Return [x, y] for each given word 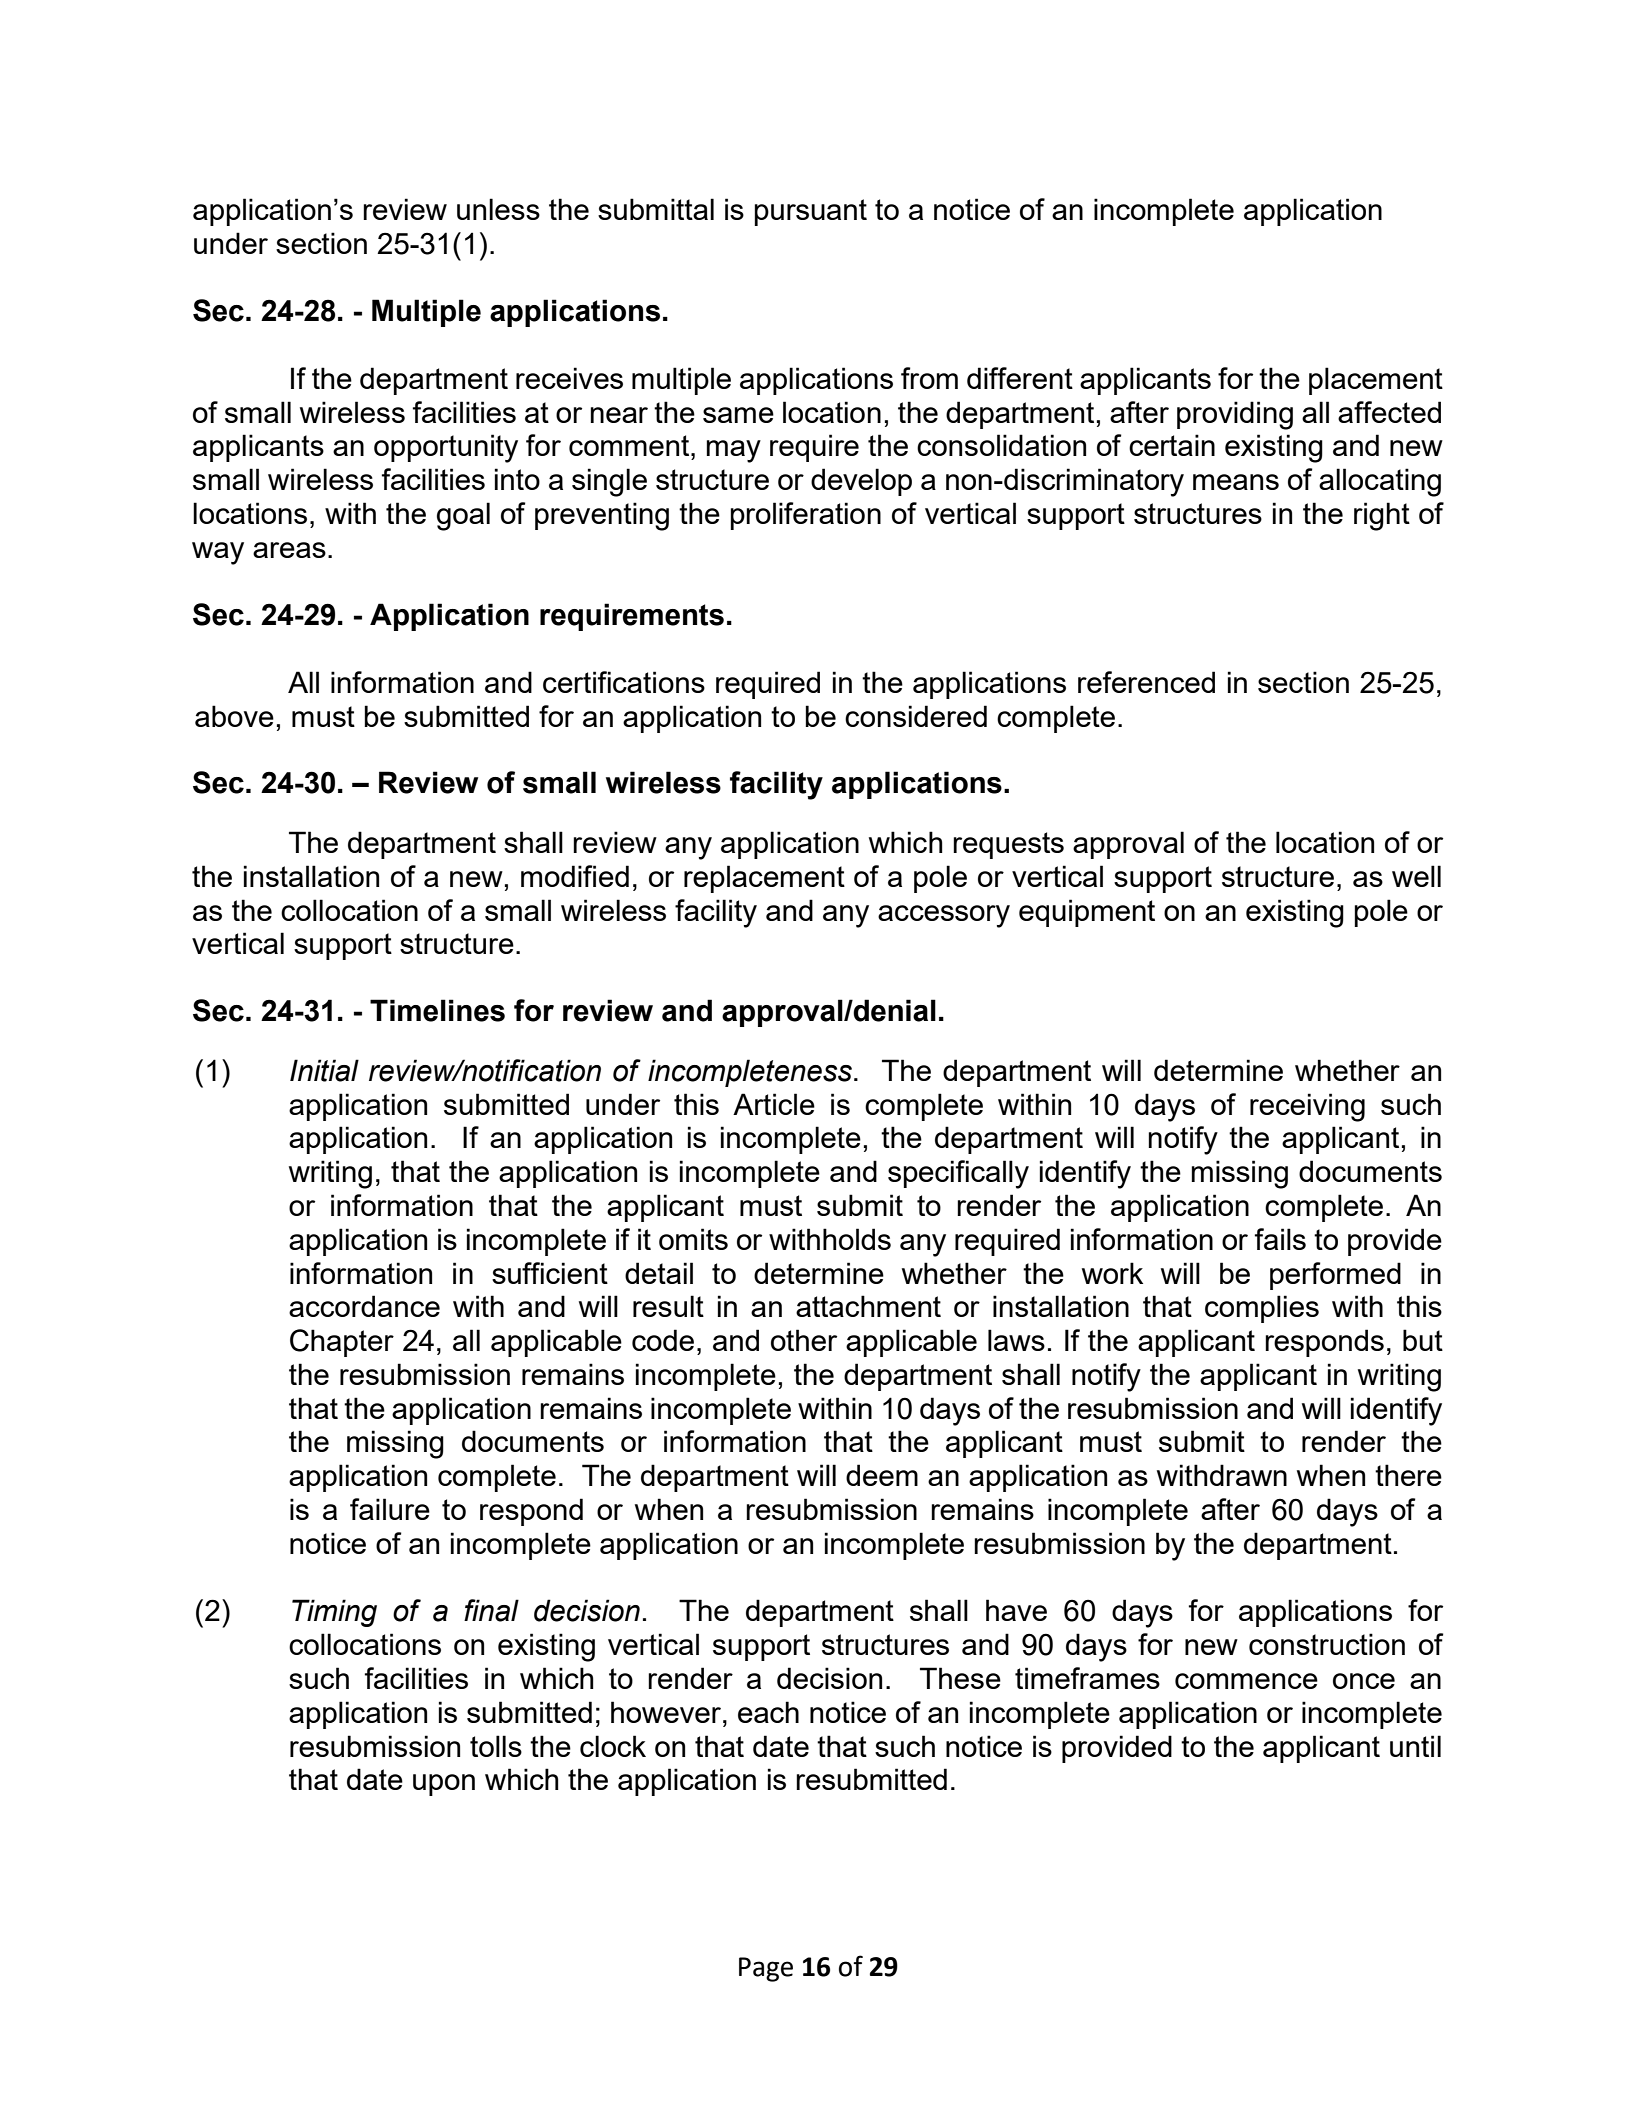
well [1416, 876]
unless [498, 209]
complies [1262, 1309]
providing [1235, 415]
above [234, 716]
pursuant [811, 212]
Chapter [342, 1343]
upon [444, 1785]
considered [916, 716]
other [804, 1340]
